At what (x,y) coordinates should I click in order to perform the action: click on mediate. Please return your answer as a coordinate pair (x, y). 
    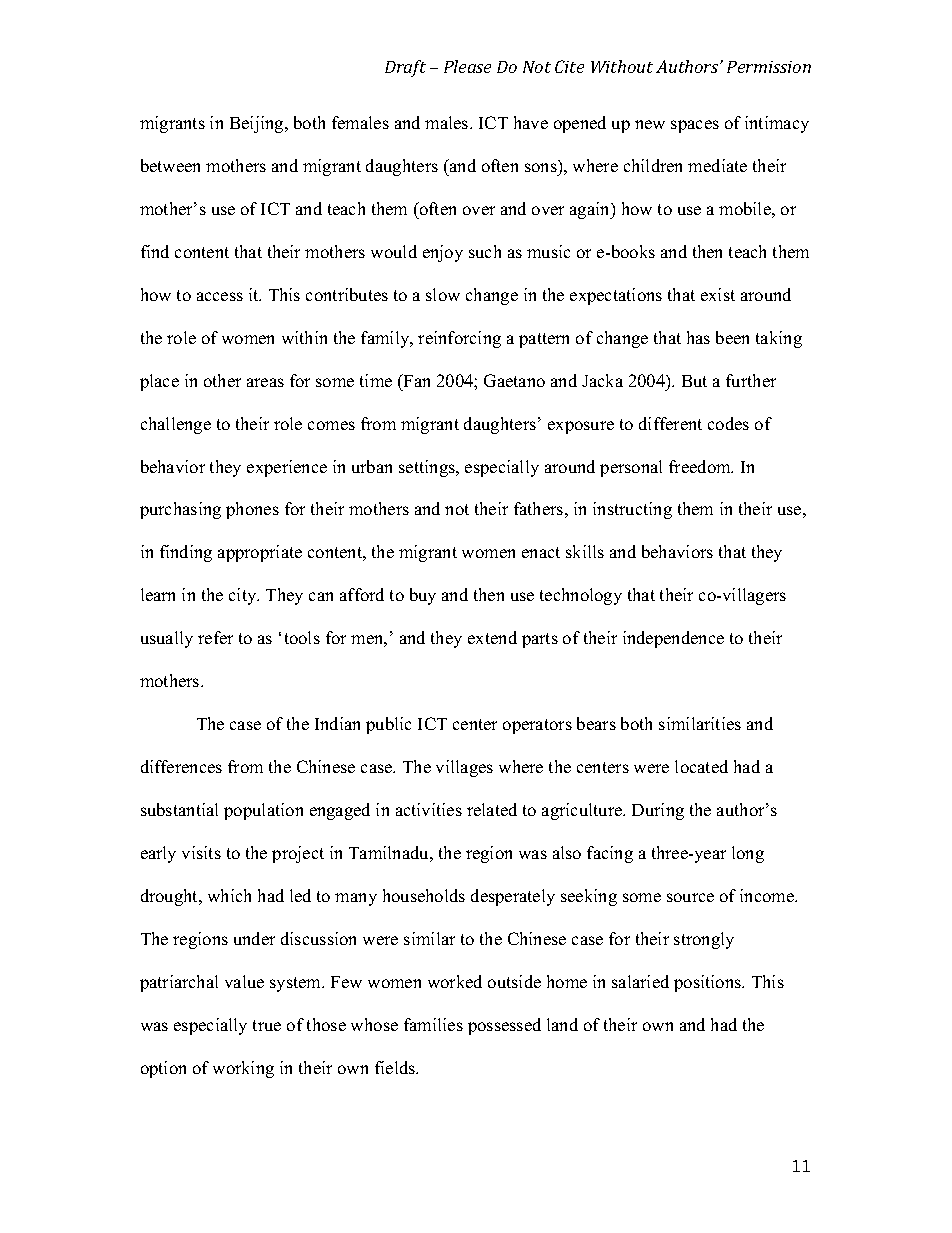
    Looking at the image, I should click on (717, 165).
